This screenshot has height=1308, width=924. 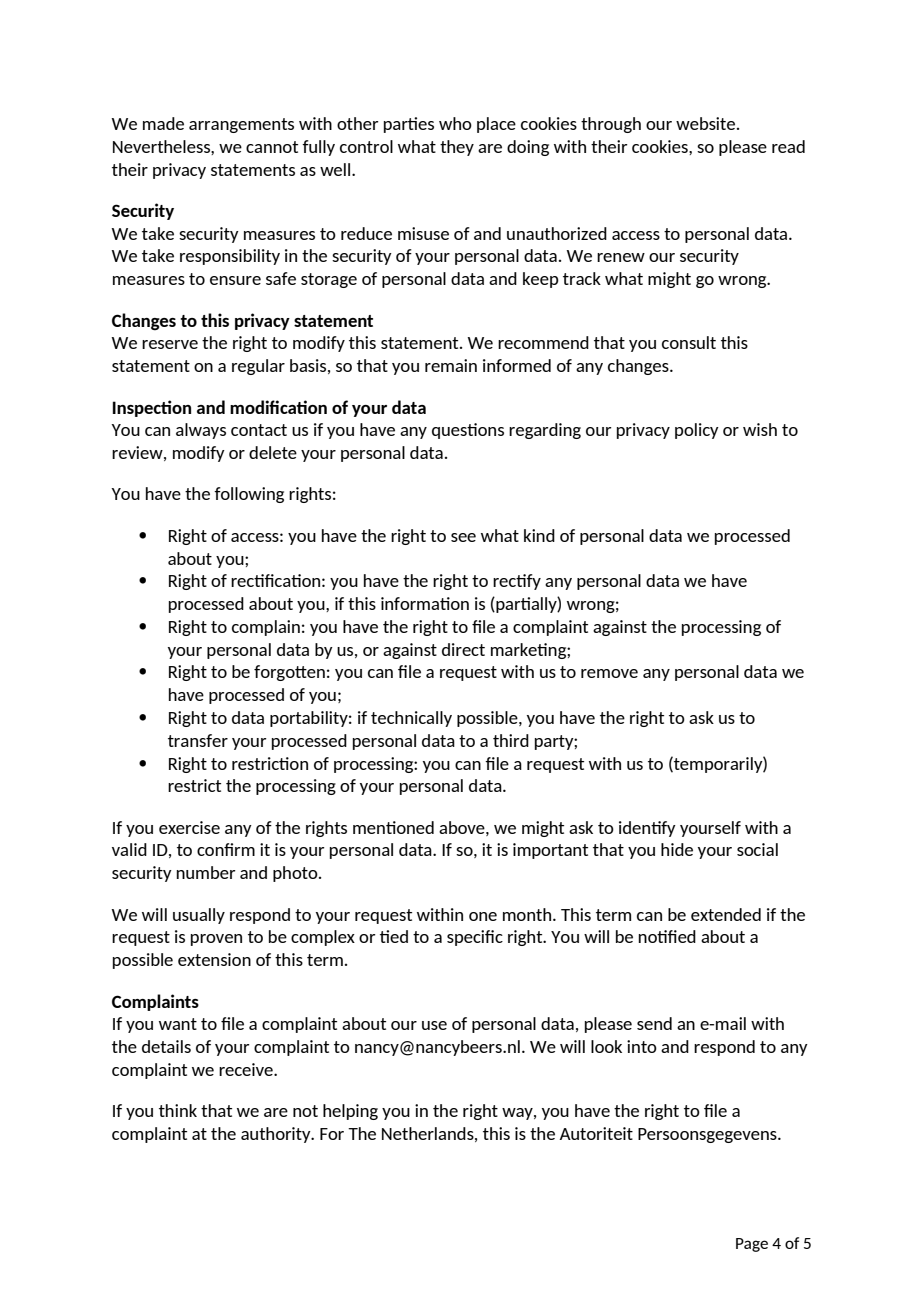 I want to click on they, so click(x=457, y=148).
